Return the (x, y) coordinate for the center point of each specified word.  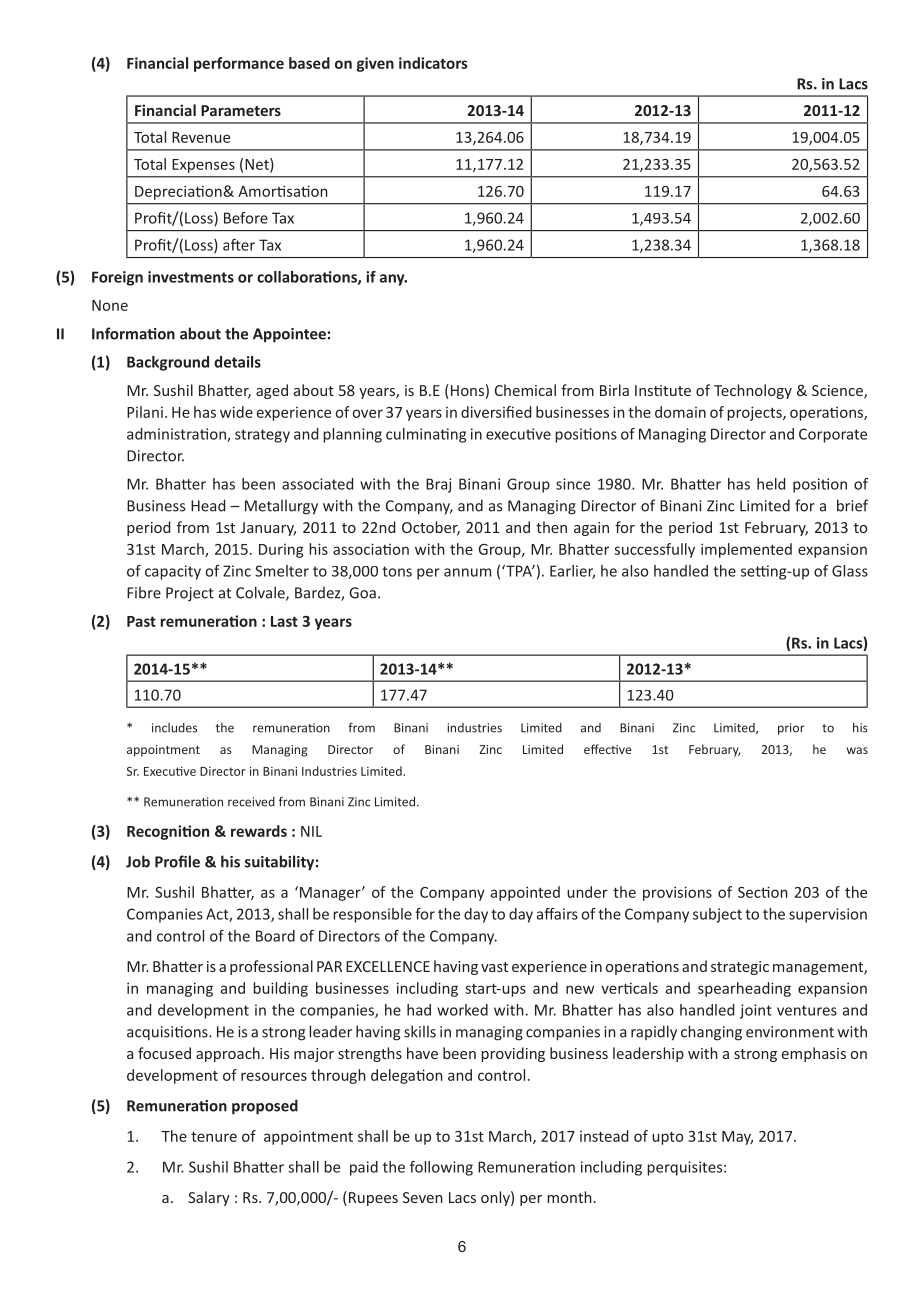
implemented (746, 550)
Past (141, 621)
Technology (753, 391)
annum (467, 572)
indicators (433, 63)
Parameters (241, 110)
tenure (214, 1137)
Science (838, 391)
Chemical (525, 390)
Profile (177, 861)
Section (763, 892)
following (441, 1168)
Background (168, 363)
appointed (525, 893)
